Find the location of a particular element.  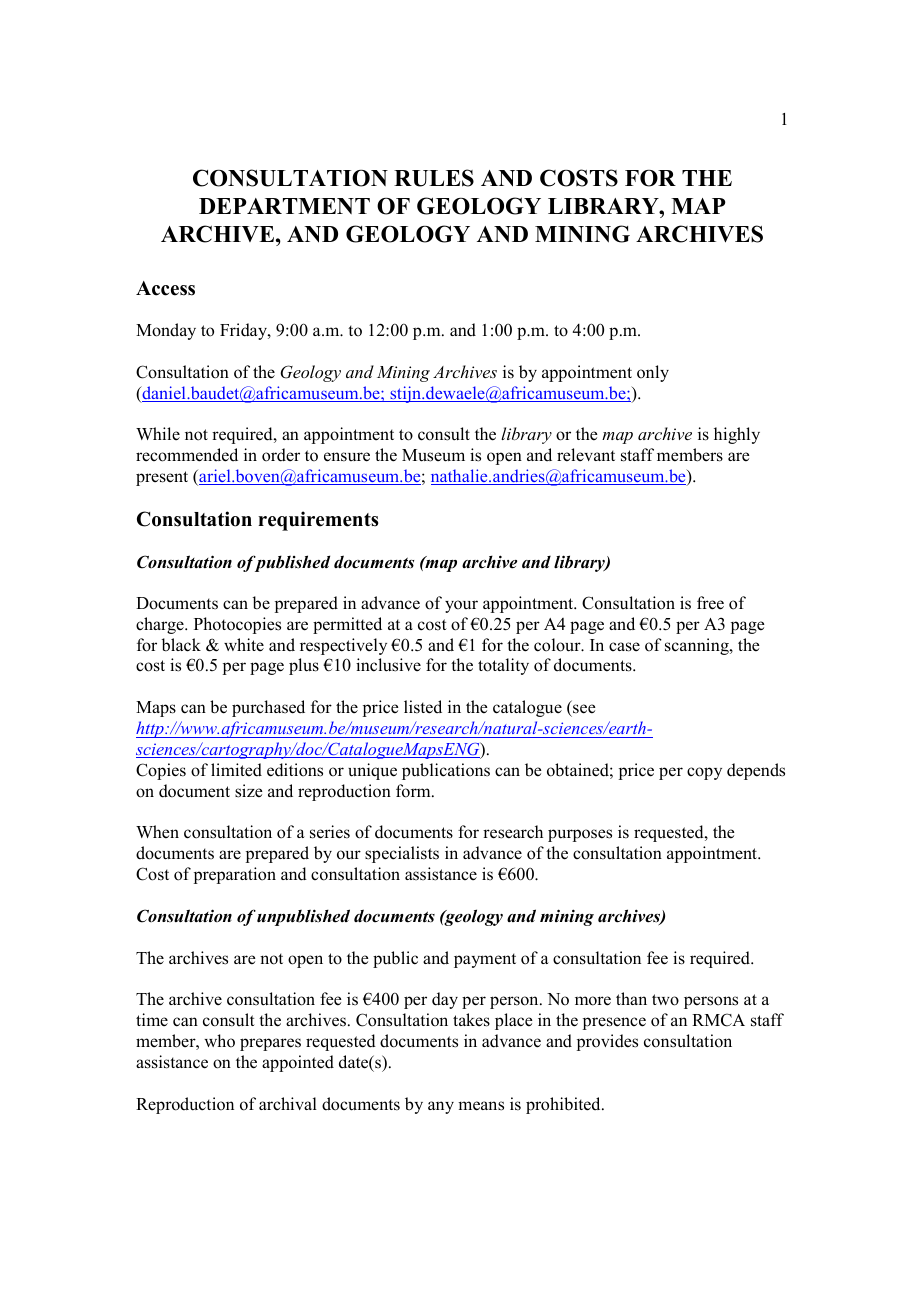

any is located at coordinates (441, 1107).
